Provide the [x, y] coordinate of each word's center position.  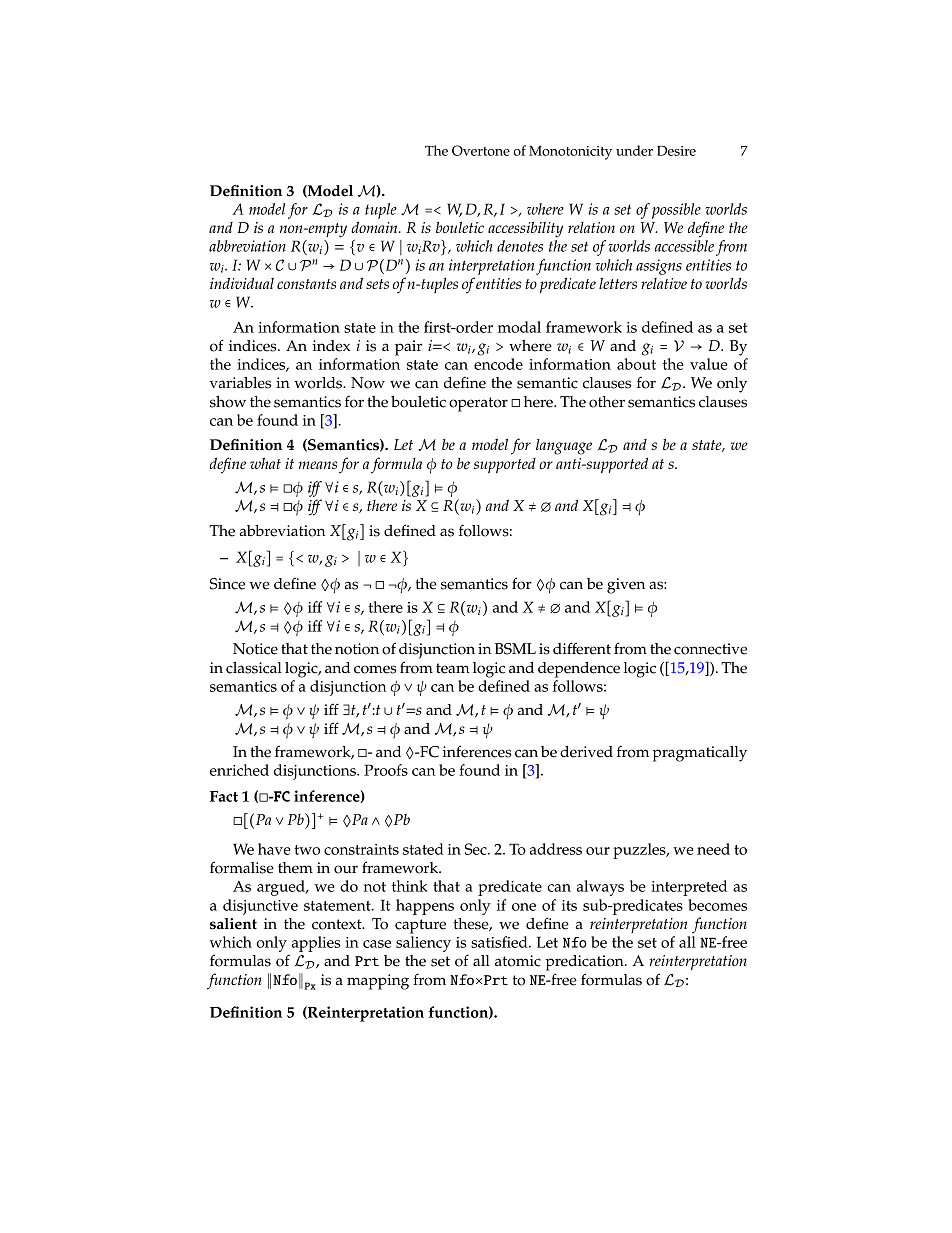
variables [240, 383]
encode [498, 364]
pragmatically [700, 754]
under [634, 150]
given [626, 586]
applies [316, 944]
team [453, 668]
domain [375, 227]
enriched [239, 770]
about [636, 364]
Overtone [481, 150]
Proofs [386, 770]
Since [227, 584]
